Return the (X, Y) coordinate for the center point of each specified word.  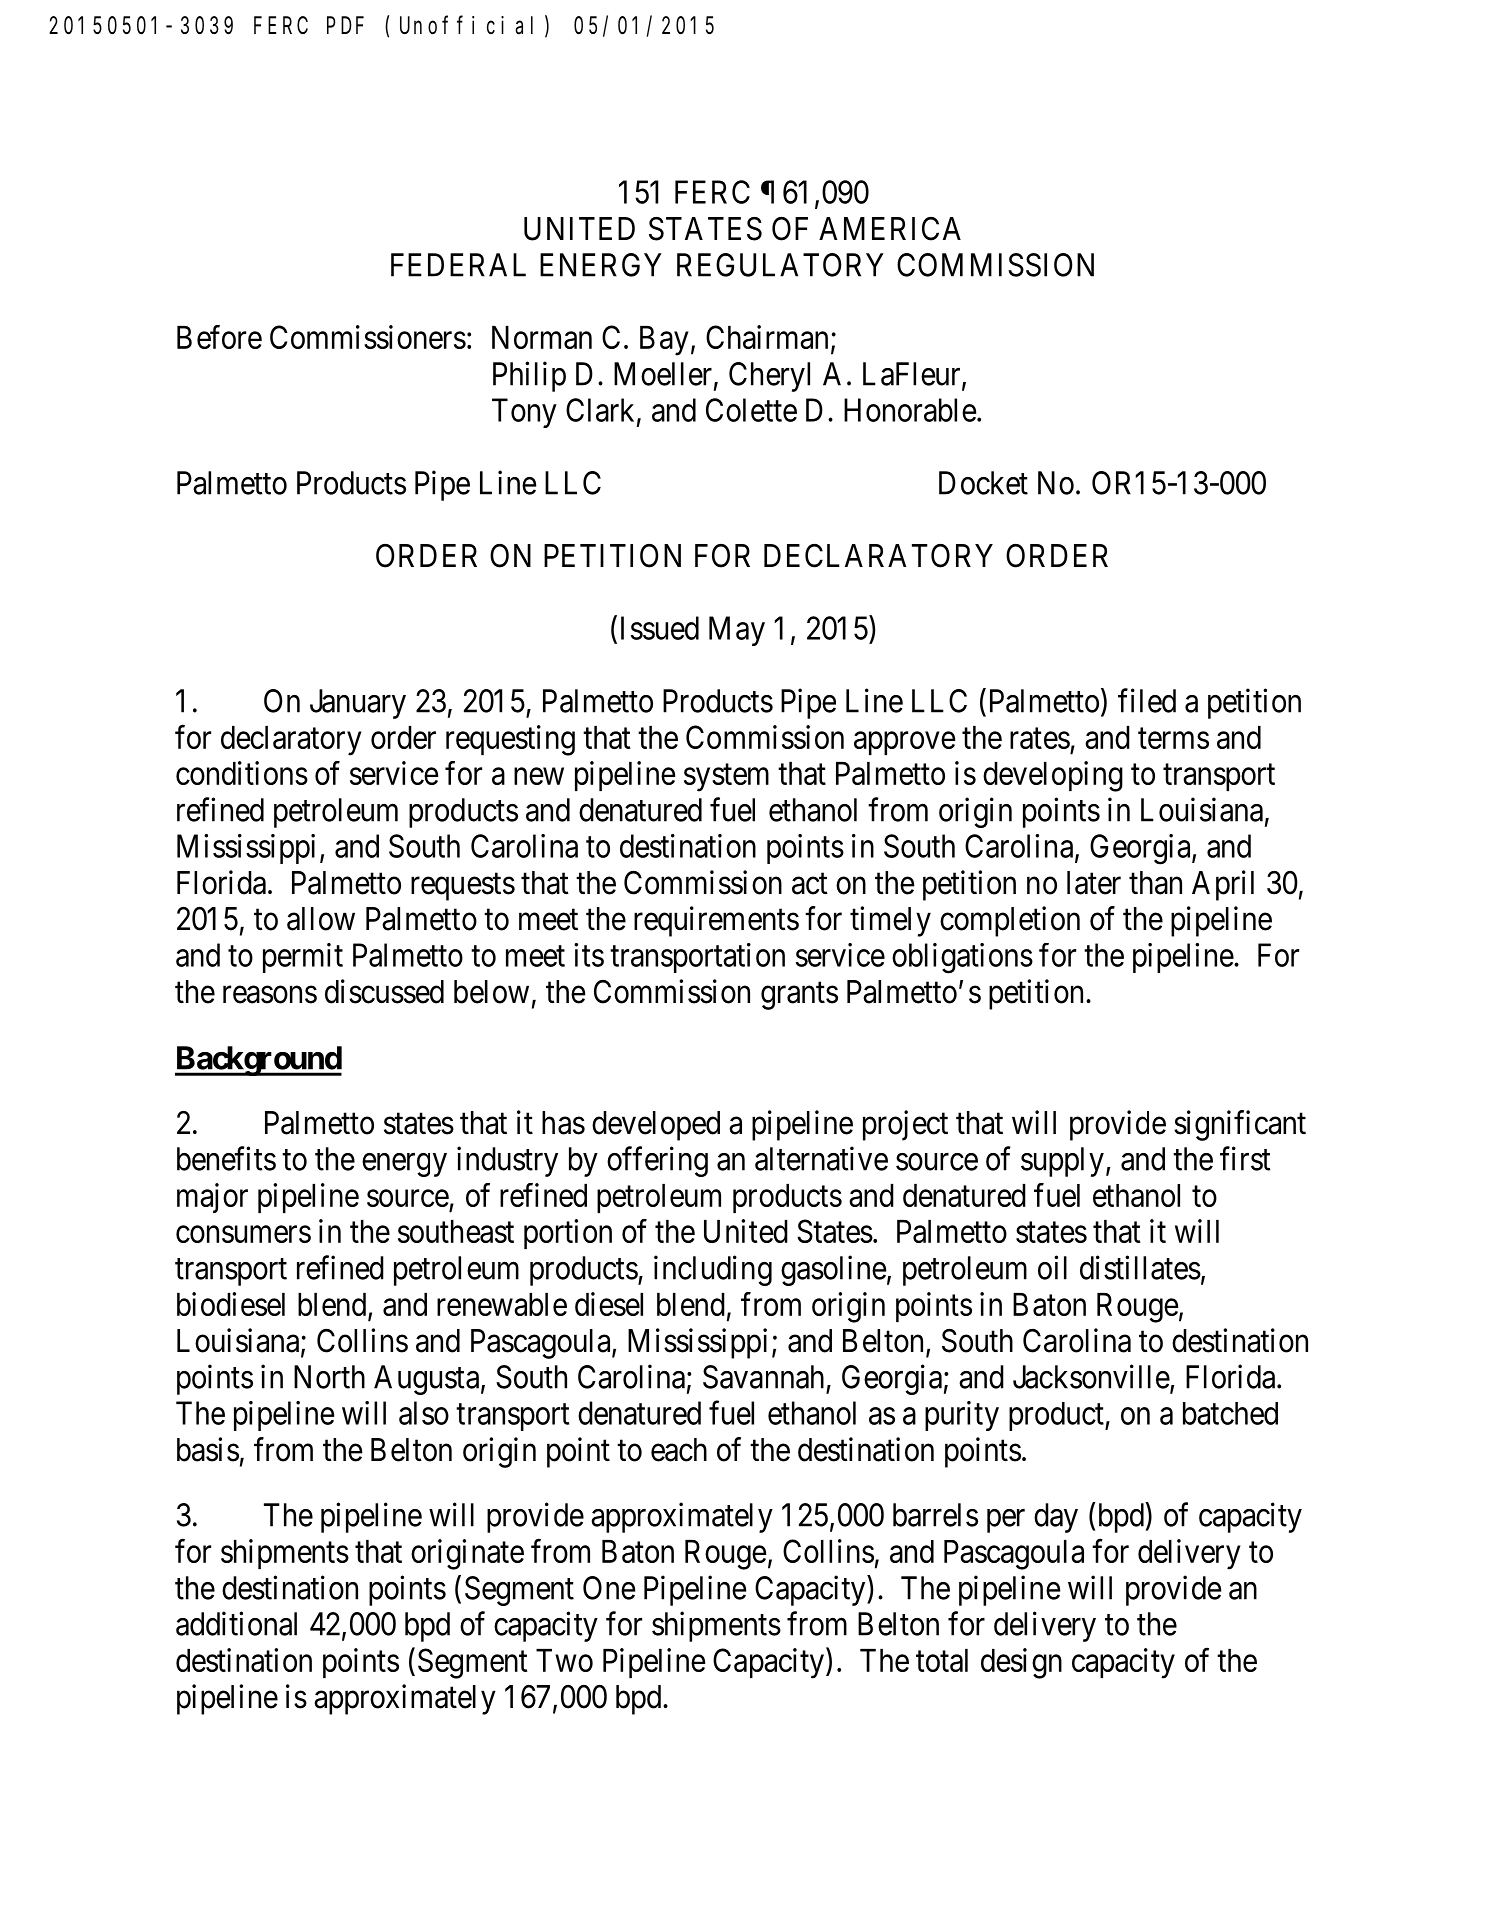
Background (258, 1061)
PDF (345, 26)
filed (1147, 700)
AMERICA (890, 229)
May (737, 631)
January (358, 704)
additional (236, 1623)
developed (656, 1126)
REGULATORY (780, 265)
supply (1062, 1162)
